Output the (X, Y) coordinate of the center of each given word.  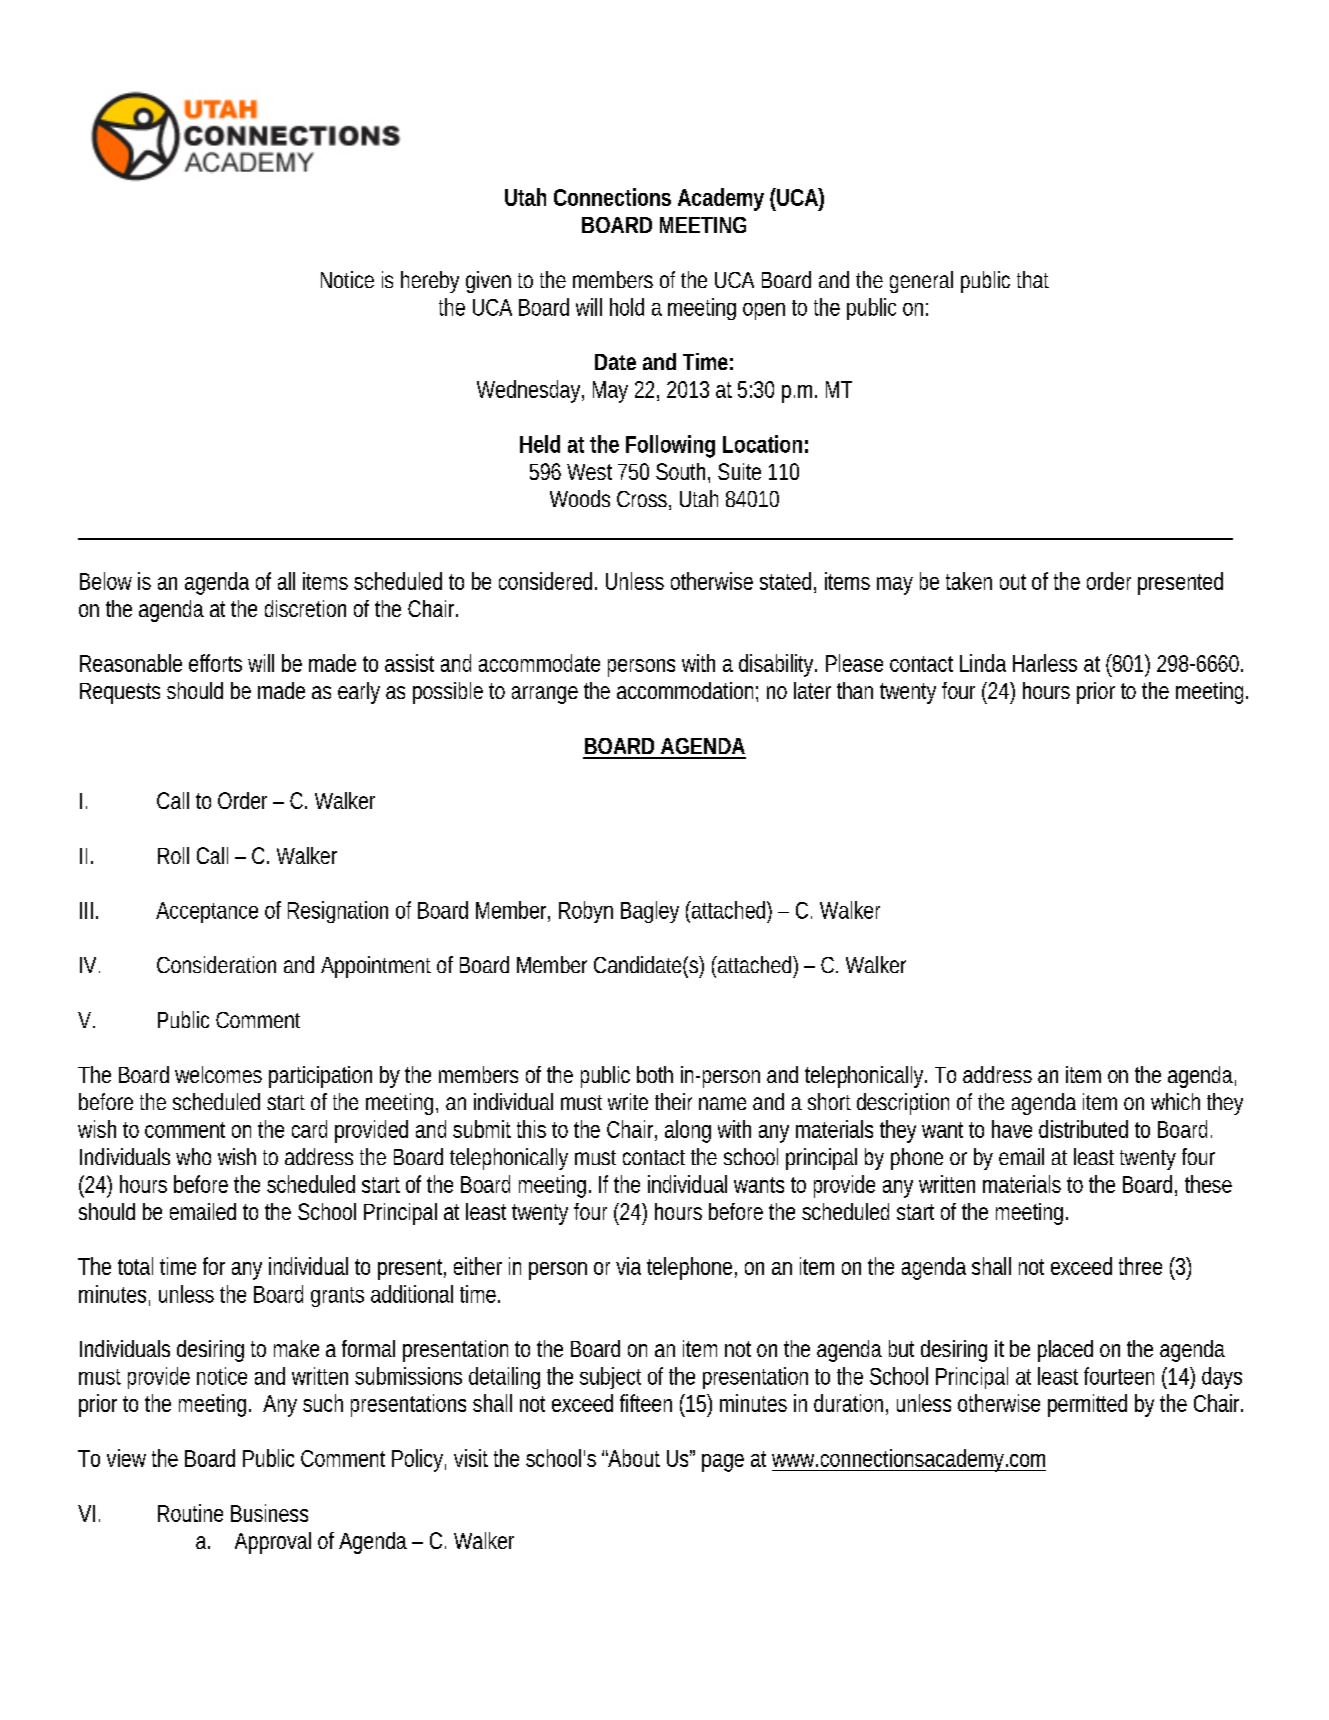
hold (627, 307)
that (1033, 279)
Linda (983, 663)
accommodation (687, 692)
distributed (1083, 1129)
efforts (215, 663)
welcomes (218, 1074)
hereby (430, 282)
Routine (190, 1513)
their (673, 1101)
